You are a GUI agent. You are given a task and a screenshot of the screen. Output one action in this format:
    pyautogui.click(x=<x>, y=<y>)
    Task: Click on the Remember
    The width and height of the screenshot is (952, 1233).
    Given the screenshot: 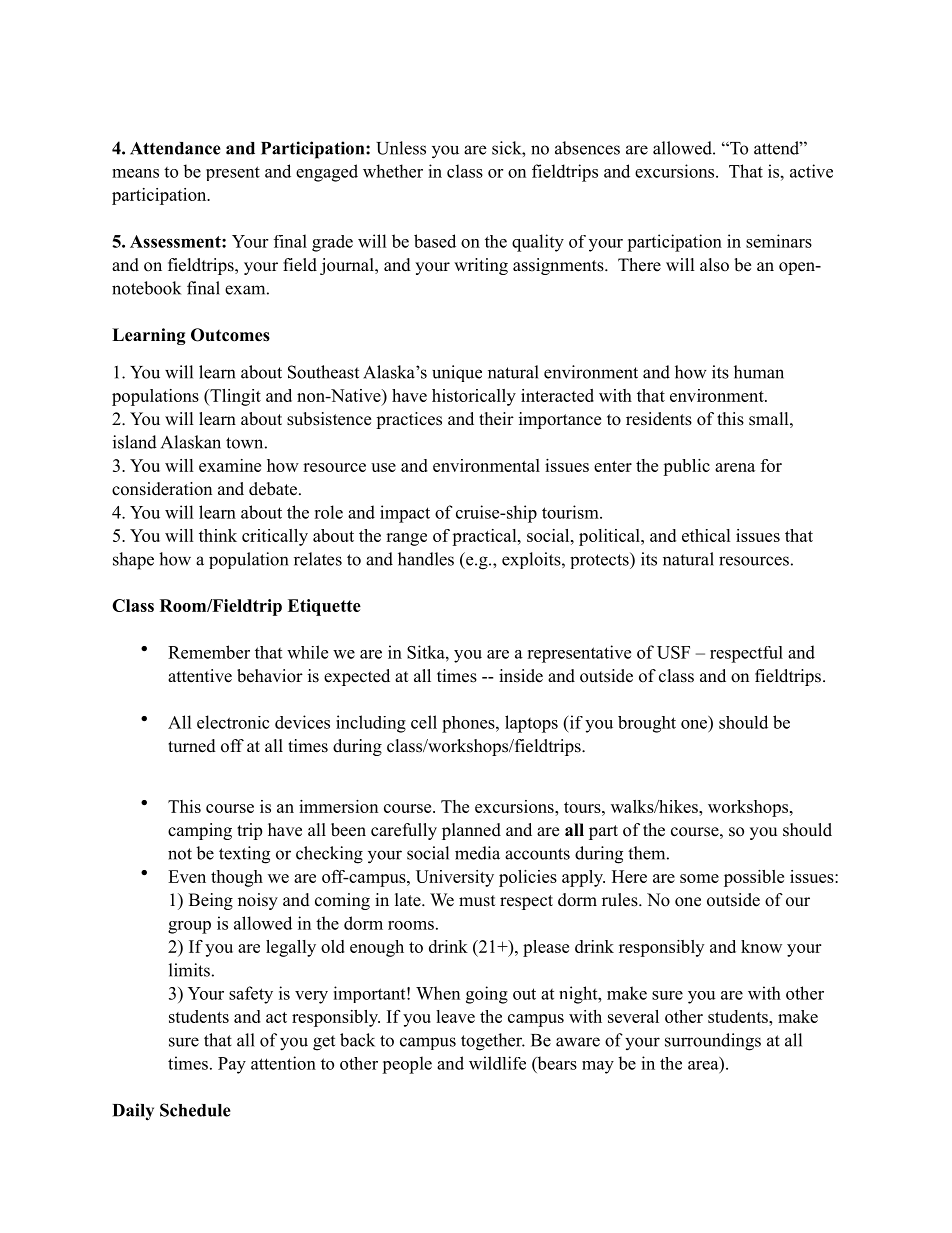 What is the action you would take?
    pyautogui.click(x=209, y=652)
